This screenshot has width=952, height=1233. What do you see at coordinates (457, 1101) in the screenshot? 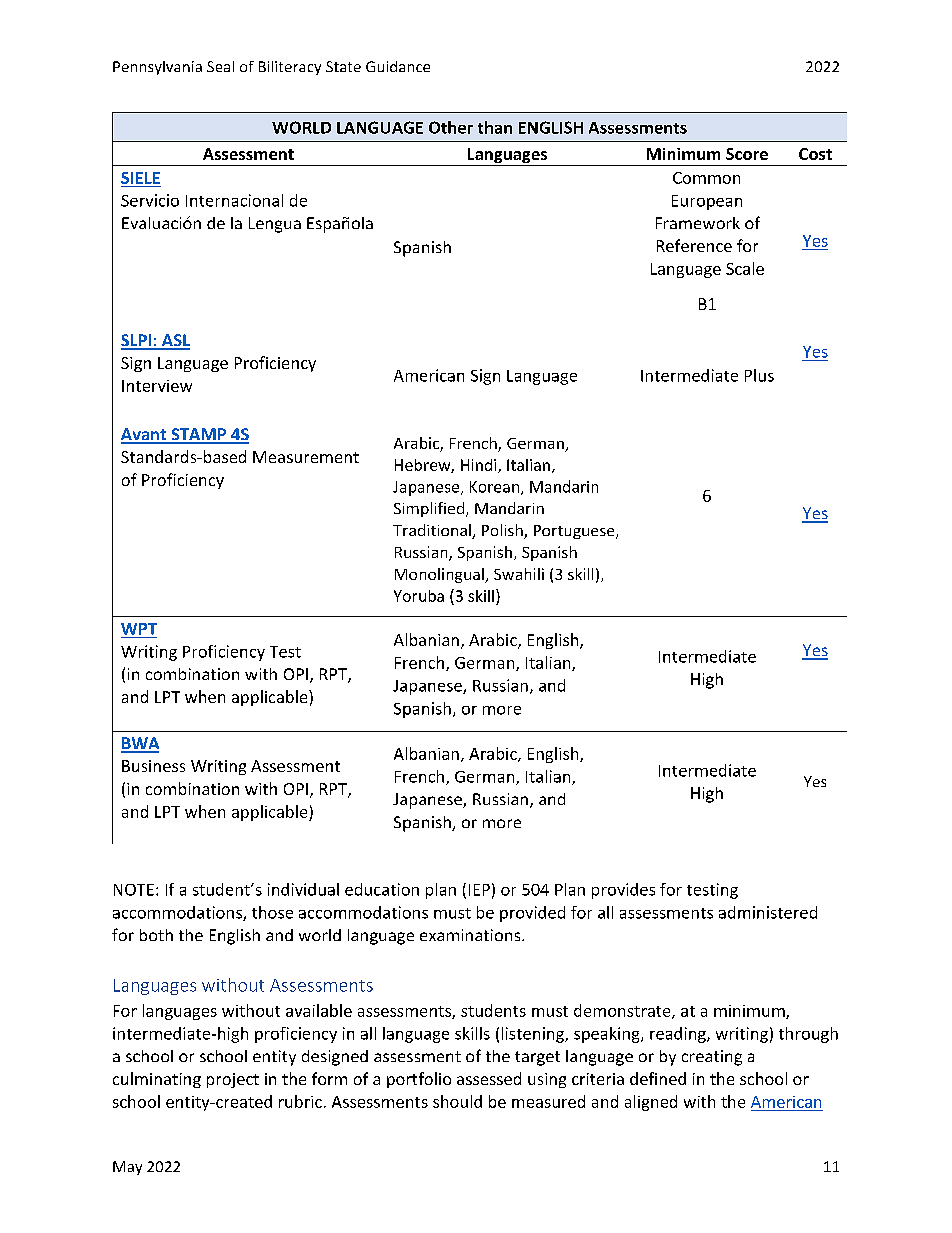
I see `should` at bounding box center [457, 1101].
